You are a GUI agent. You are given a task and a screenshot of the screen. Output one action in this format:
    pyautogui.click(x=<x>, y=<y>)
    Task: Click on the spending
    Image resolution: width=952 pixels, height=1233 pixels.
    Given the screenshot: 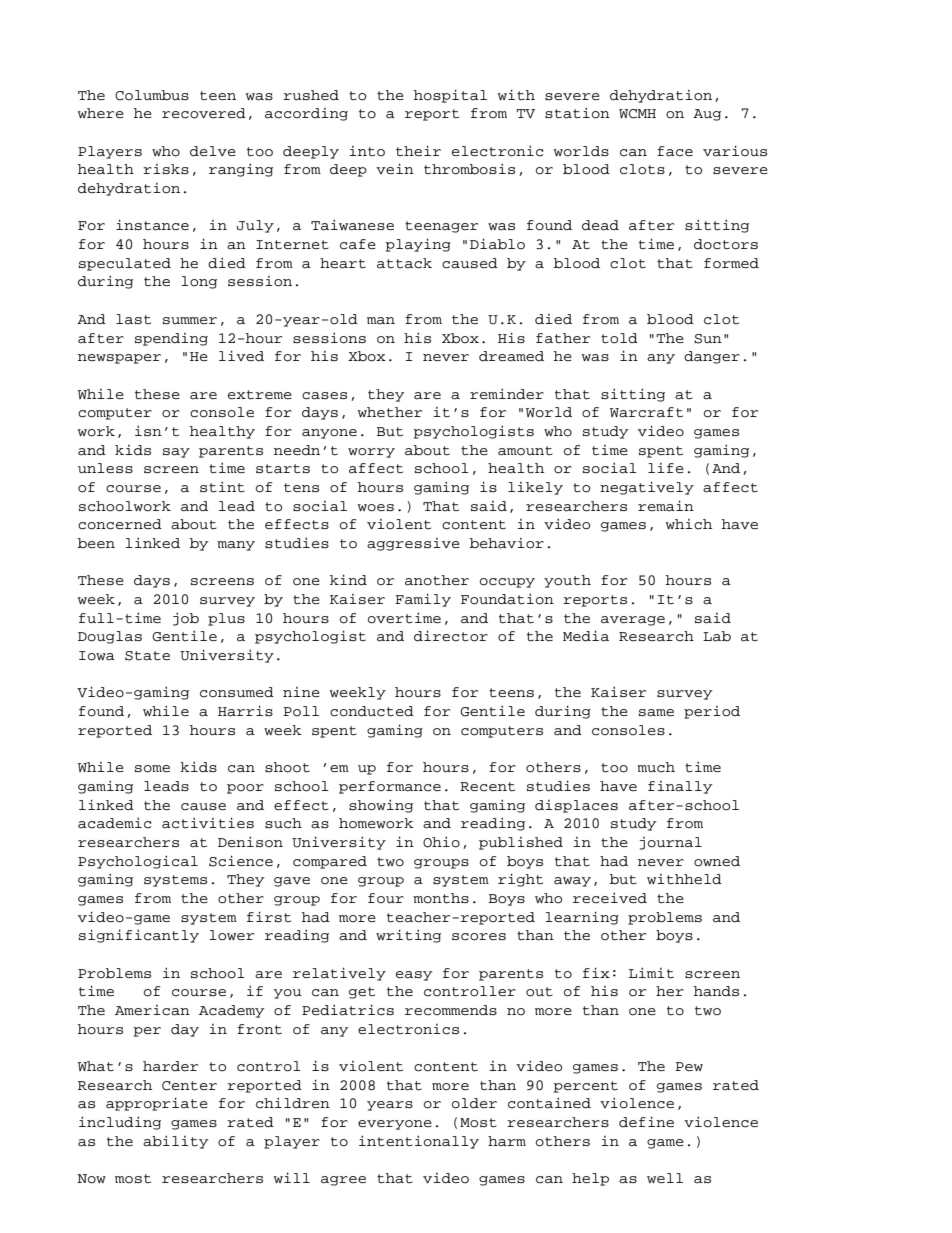 What is the action you would take?
    pyautogui.click(x=171, y=339)
